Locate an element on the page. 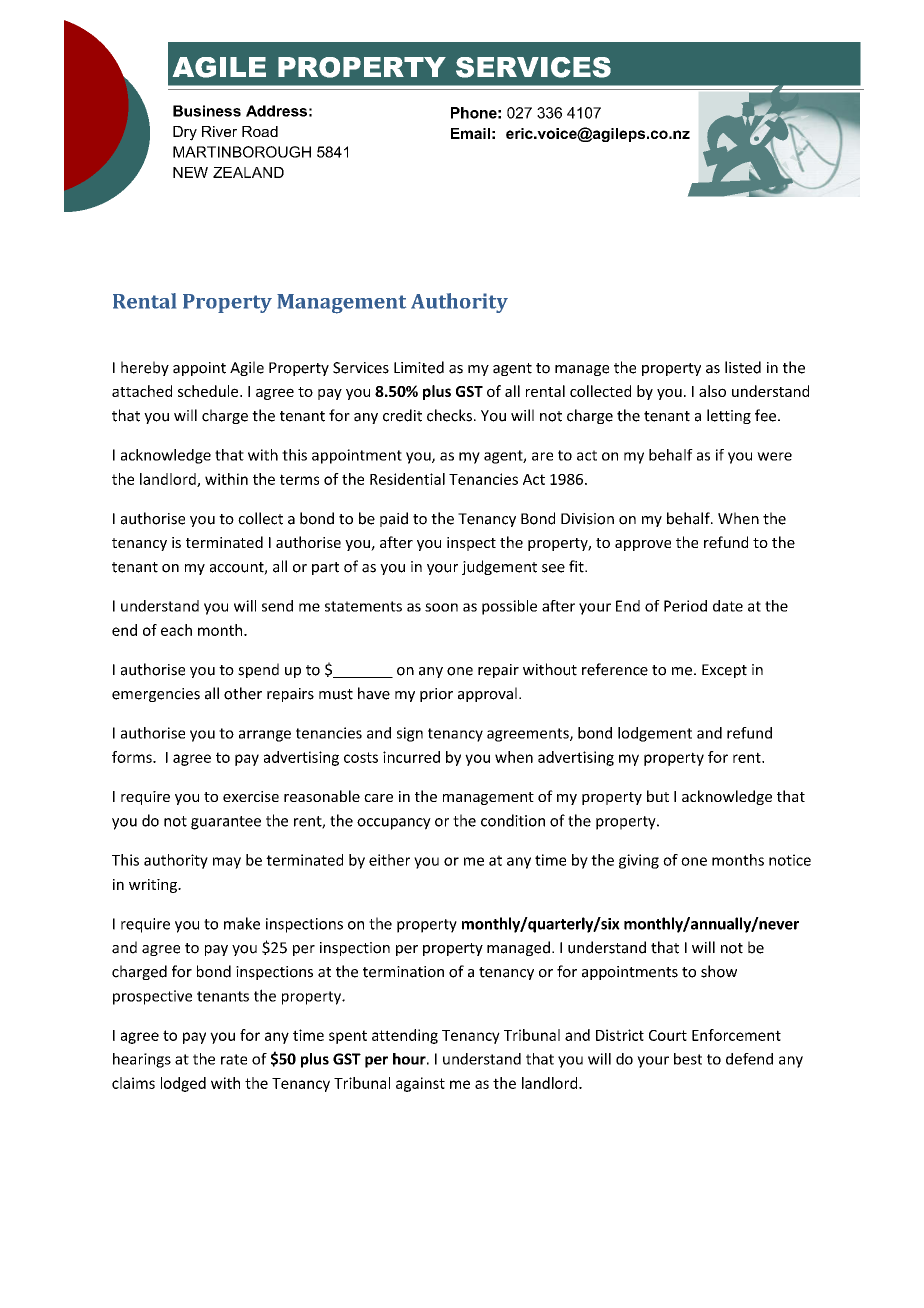 The image size is (924, 1308). Email is located at coordinates (470, 133).
